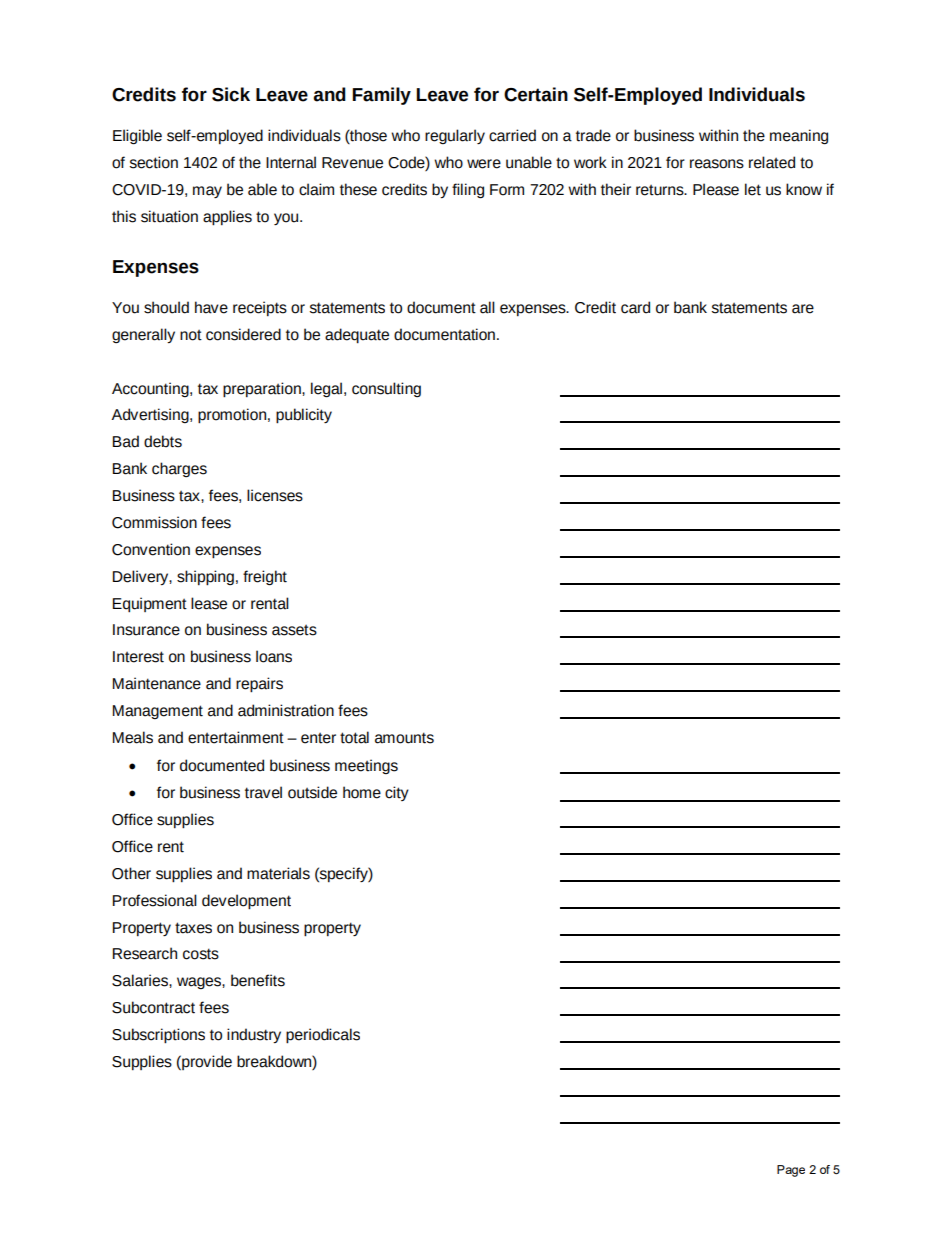 The height and width of the document is (1233, 952). Describe the element at coordinates (158, 1036) in the document. I see `Subscriptions` at that location.
